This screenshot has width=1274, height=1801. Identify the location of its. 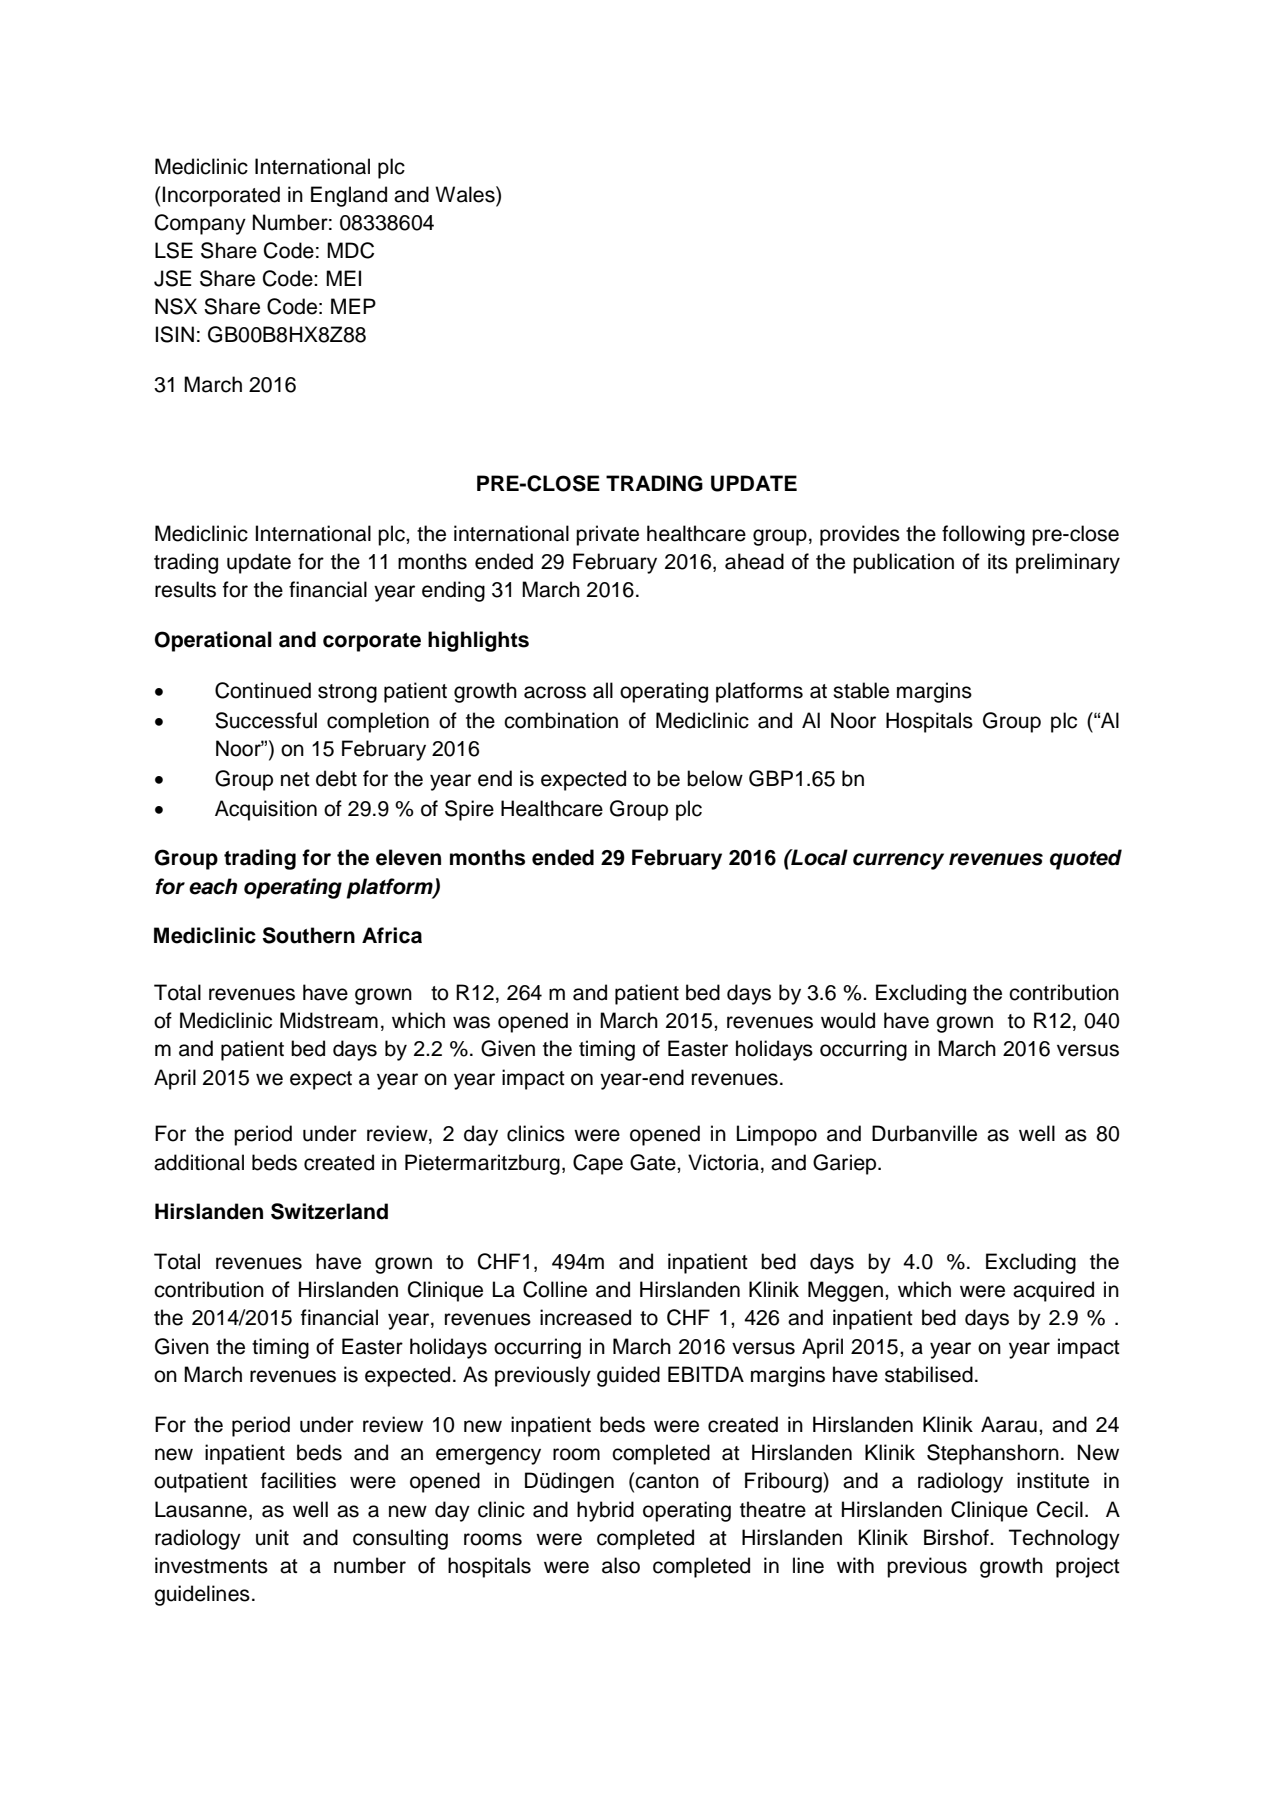
(998, 561).
